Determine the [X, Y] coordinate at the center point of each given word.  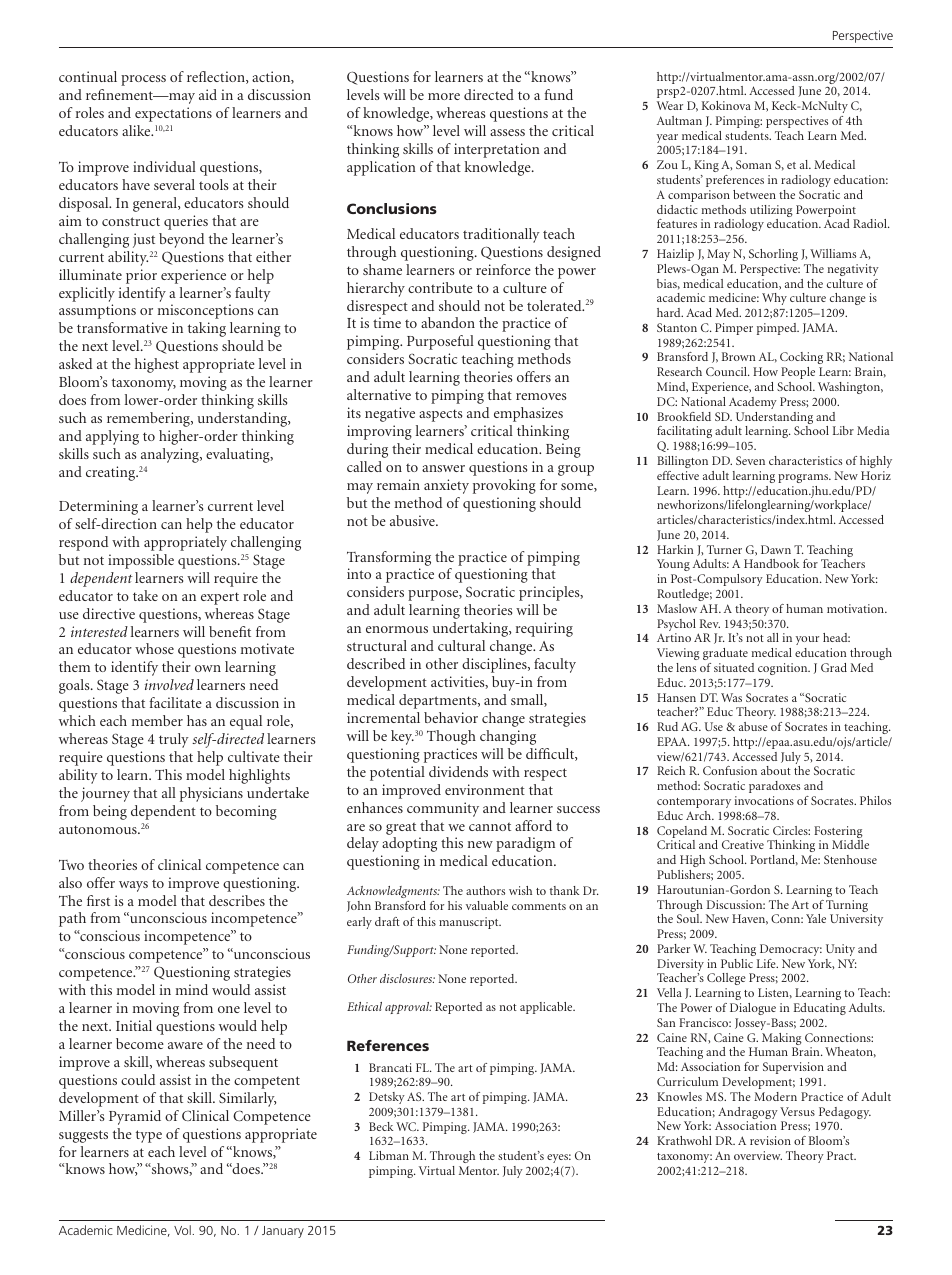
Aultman [679, 120]
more [444, 96]
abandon [448, 322]
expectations [173, 114]
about [776, 770]
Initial [134, 1025]
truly [174, 740]
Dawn [776, 549]
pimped [778, 329]
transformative [122, 327]
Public [737, 963]
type [149, 1136]
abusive [413, 520]
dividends [458, 771]
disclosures [407, 978]
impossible [141, 561]
